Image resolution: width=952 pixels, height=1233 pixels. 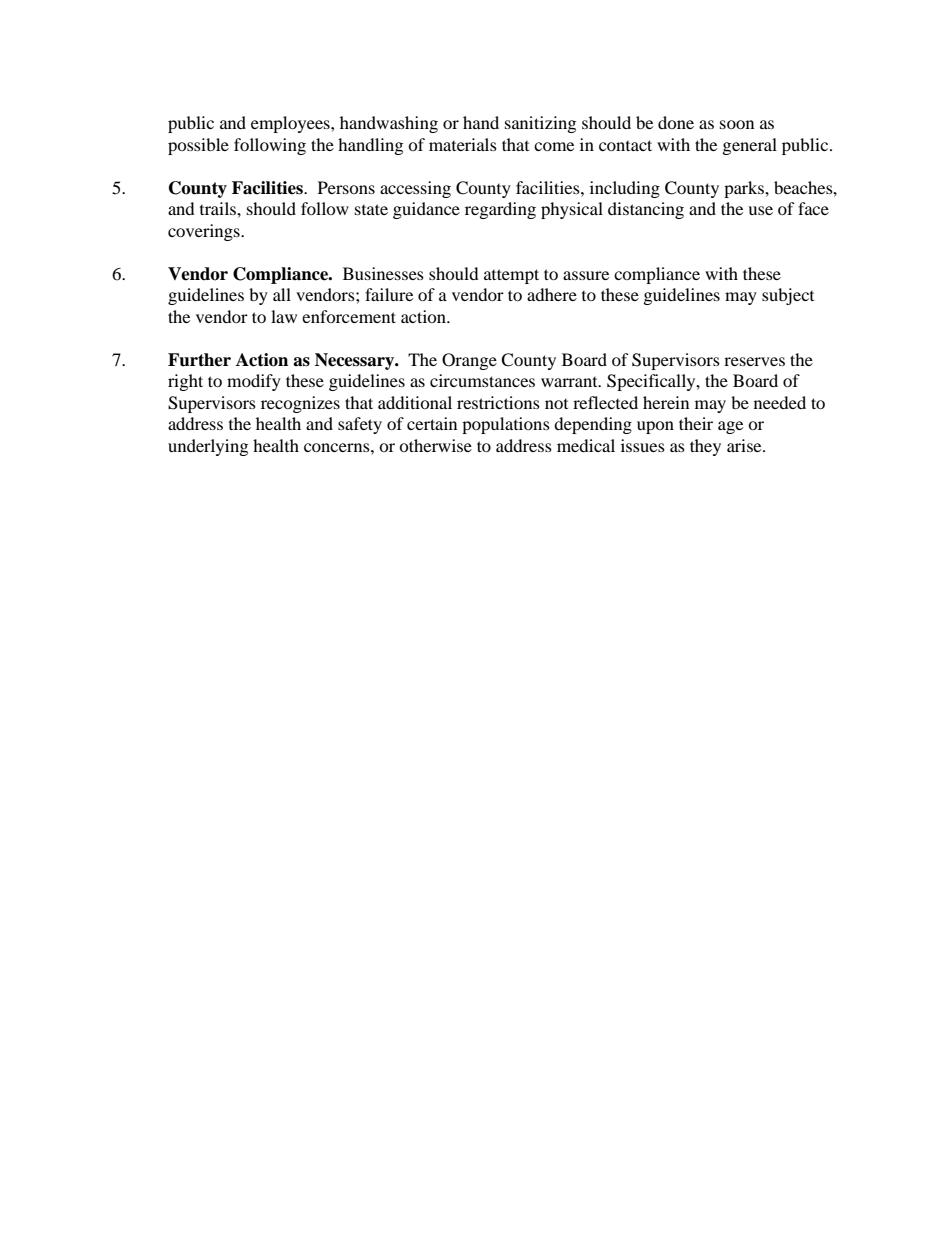 I want to click on subject, so click(x=788, y=296).
